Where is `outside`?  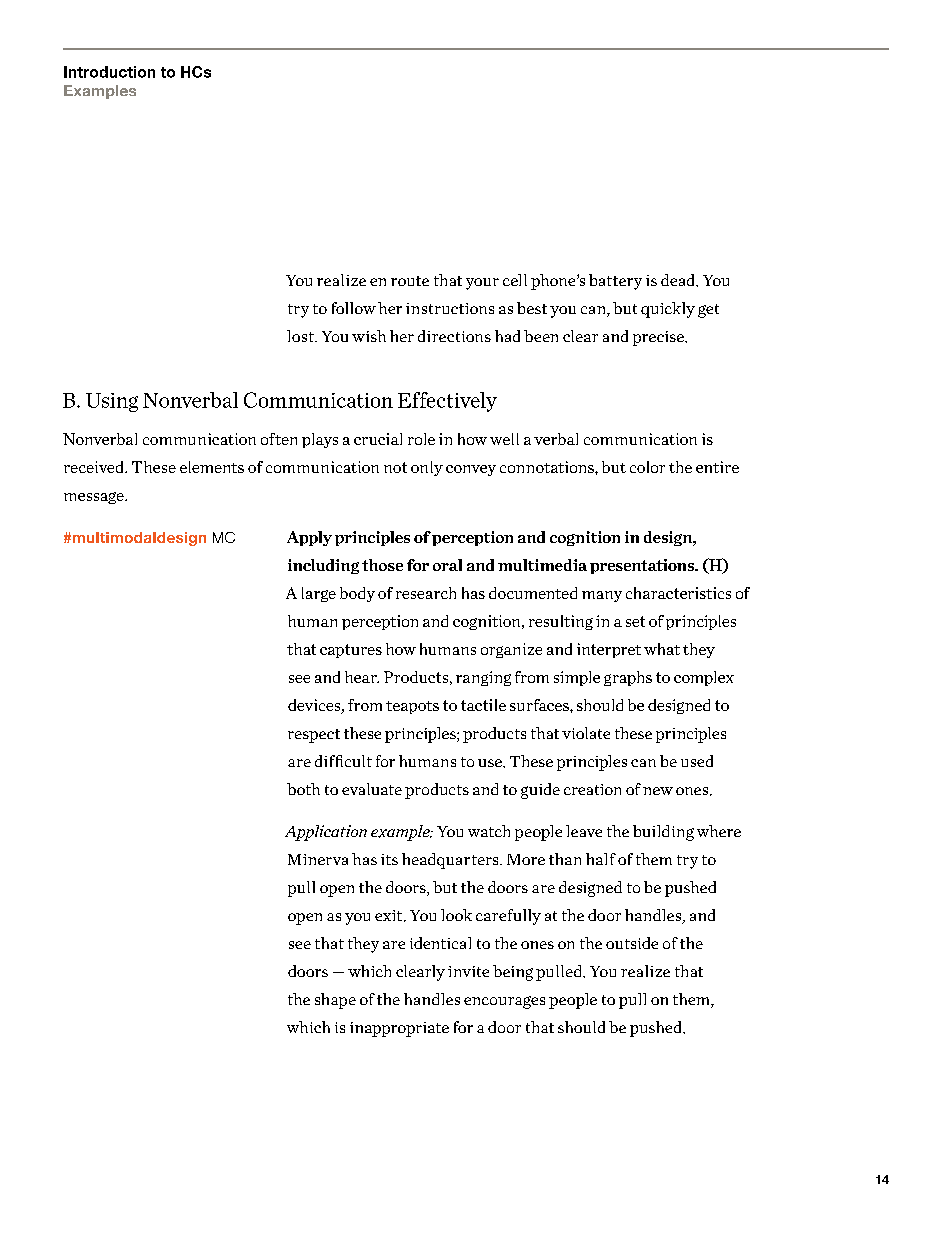 outside is located at coordinates (632, 943).
